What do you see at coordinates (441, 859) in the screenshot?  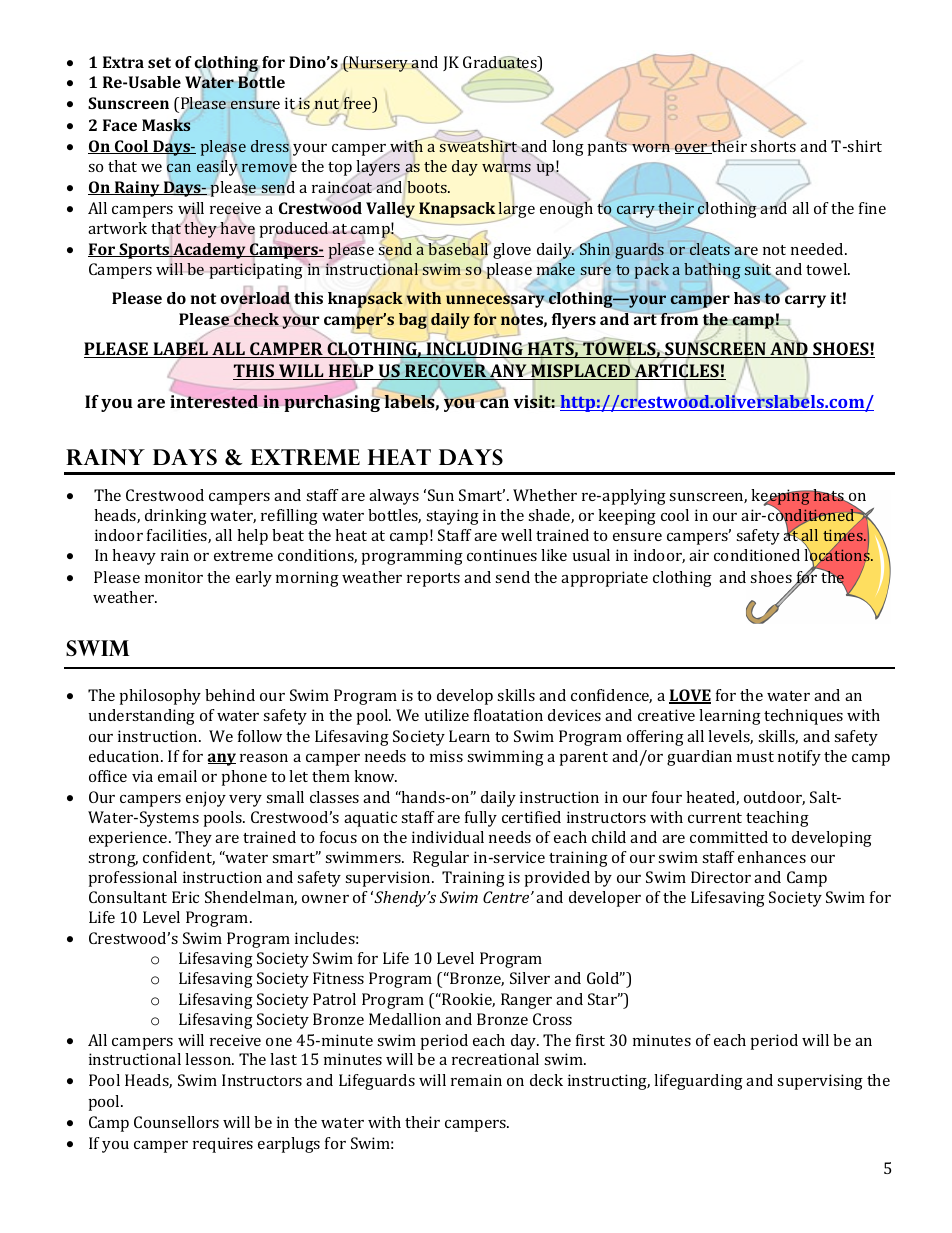 I see `Regular` at bounding box center [441, 859].
